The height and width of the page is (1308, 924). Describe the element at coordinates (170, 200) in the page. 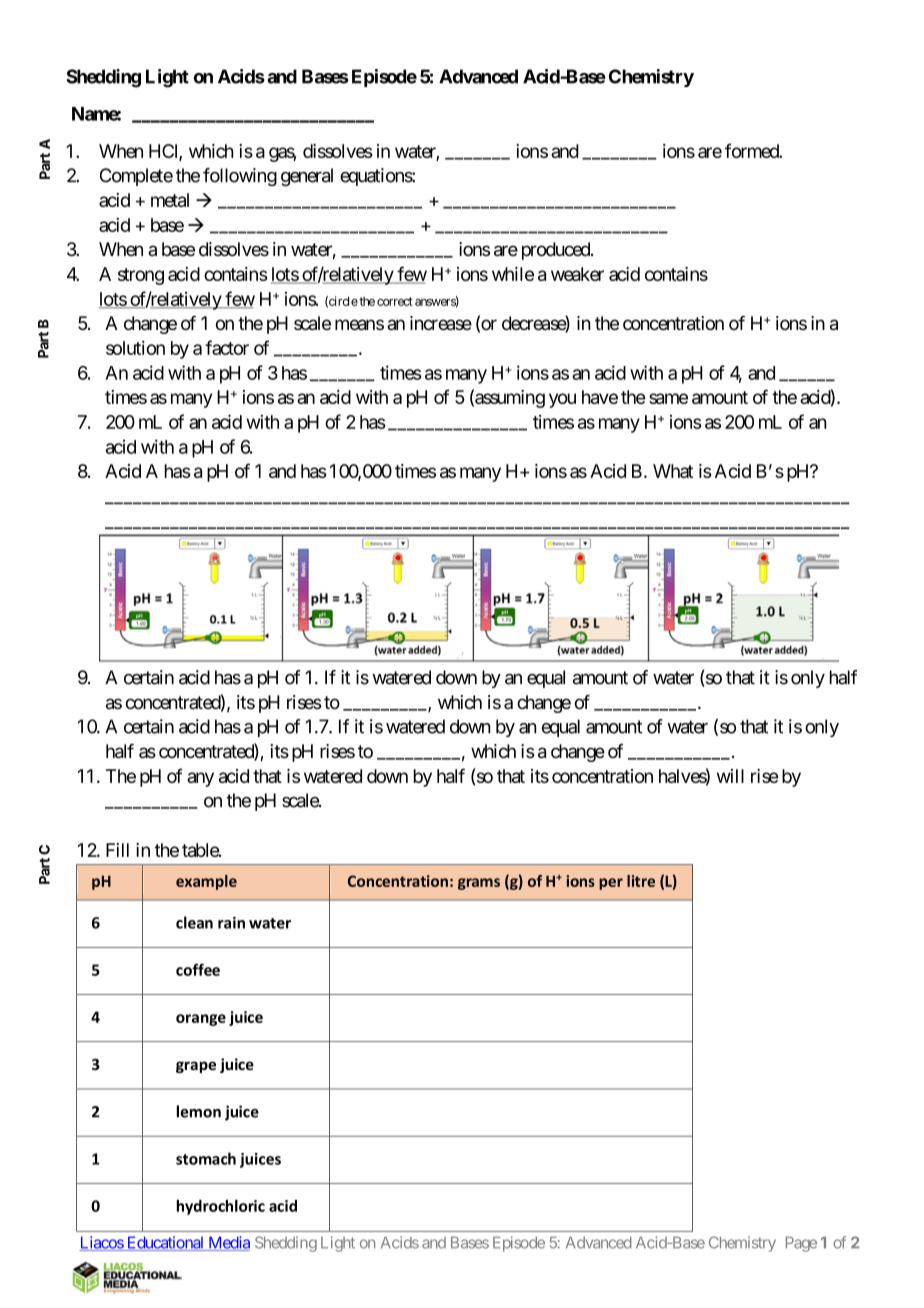

I see `metal` at that location.
